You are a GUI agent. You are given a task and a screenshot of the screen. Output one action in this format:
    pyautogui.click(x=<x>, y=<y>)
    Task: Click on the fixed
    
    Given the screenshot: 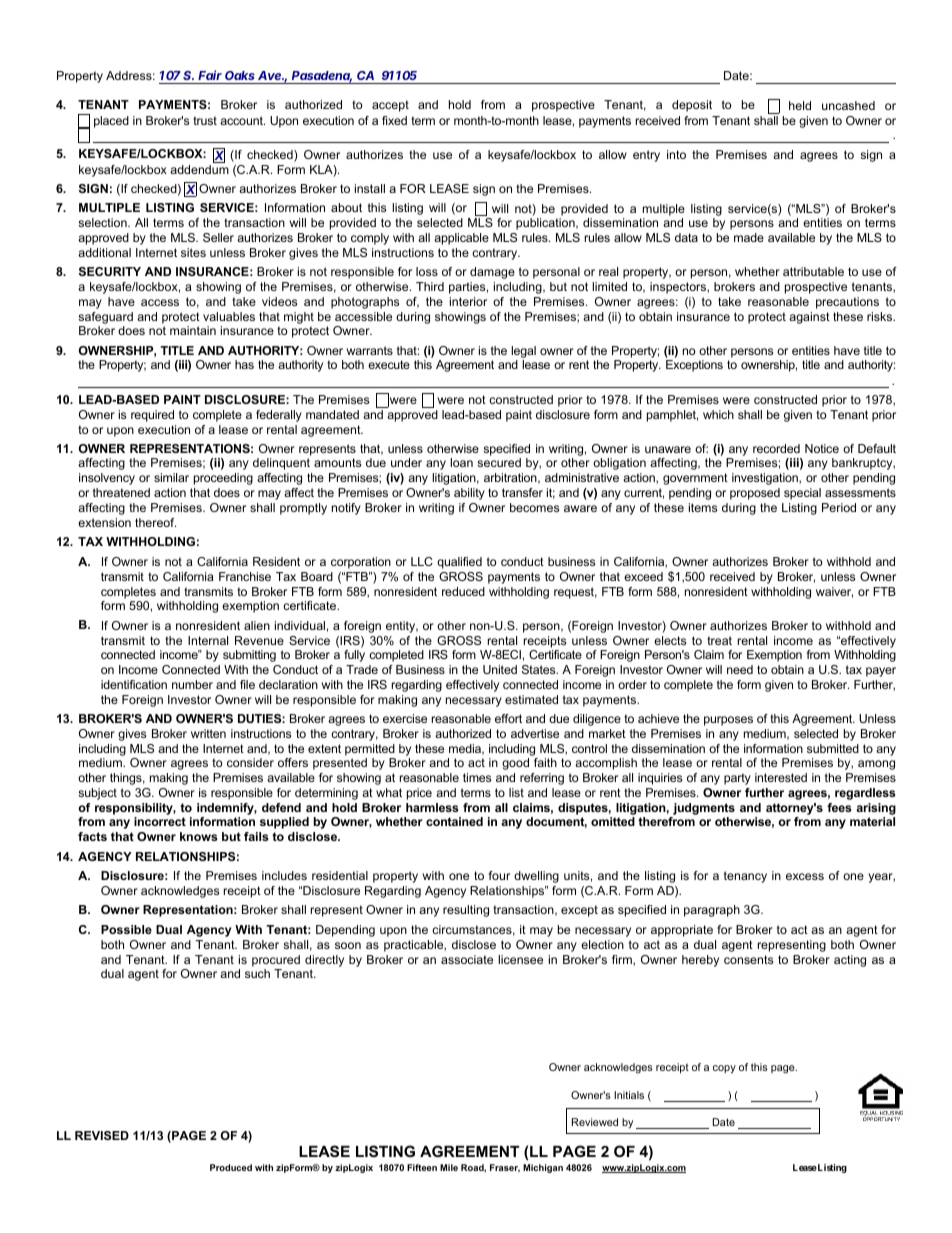 What is the action you would take?
    pyautogui.click(x=394, y=120)
